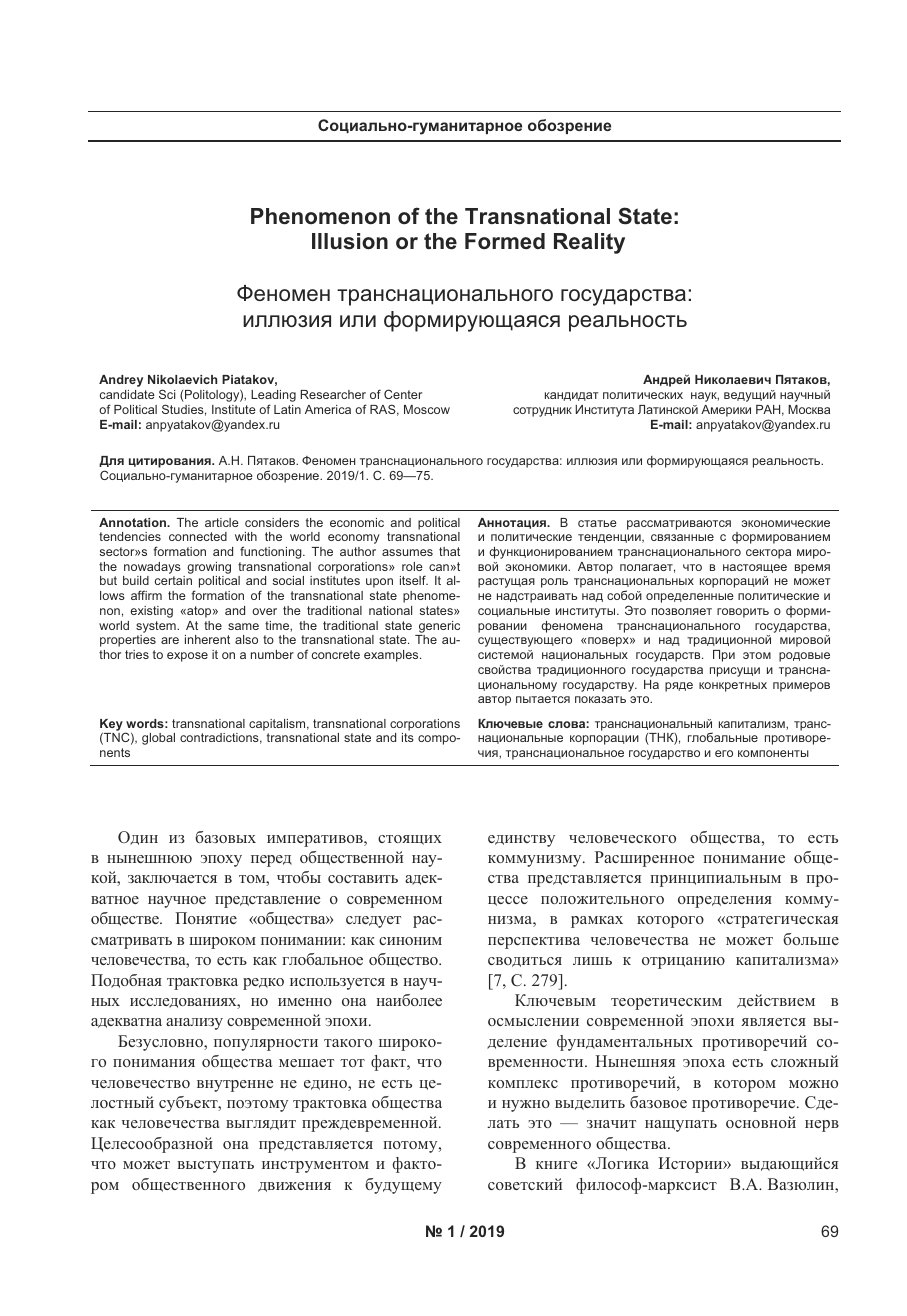 This image has height=1316, width=907. What do you see at coordinates (379, 583) in the image?
I see `upon` at bounding box center [379, 583].
